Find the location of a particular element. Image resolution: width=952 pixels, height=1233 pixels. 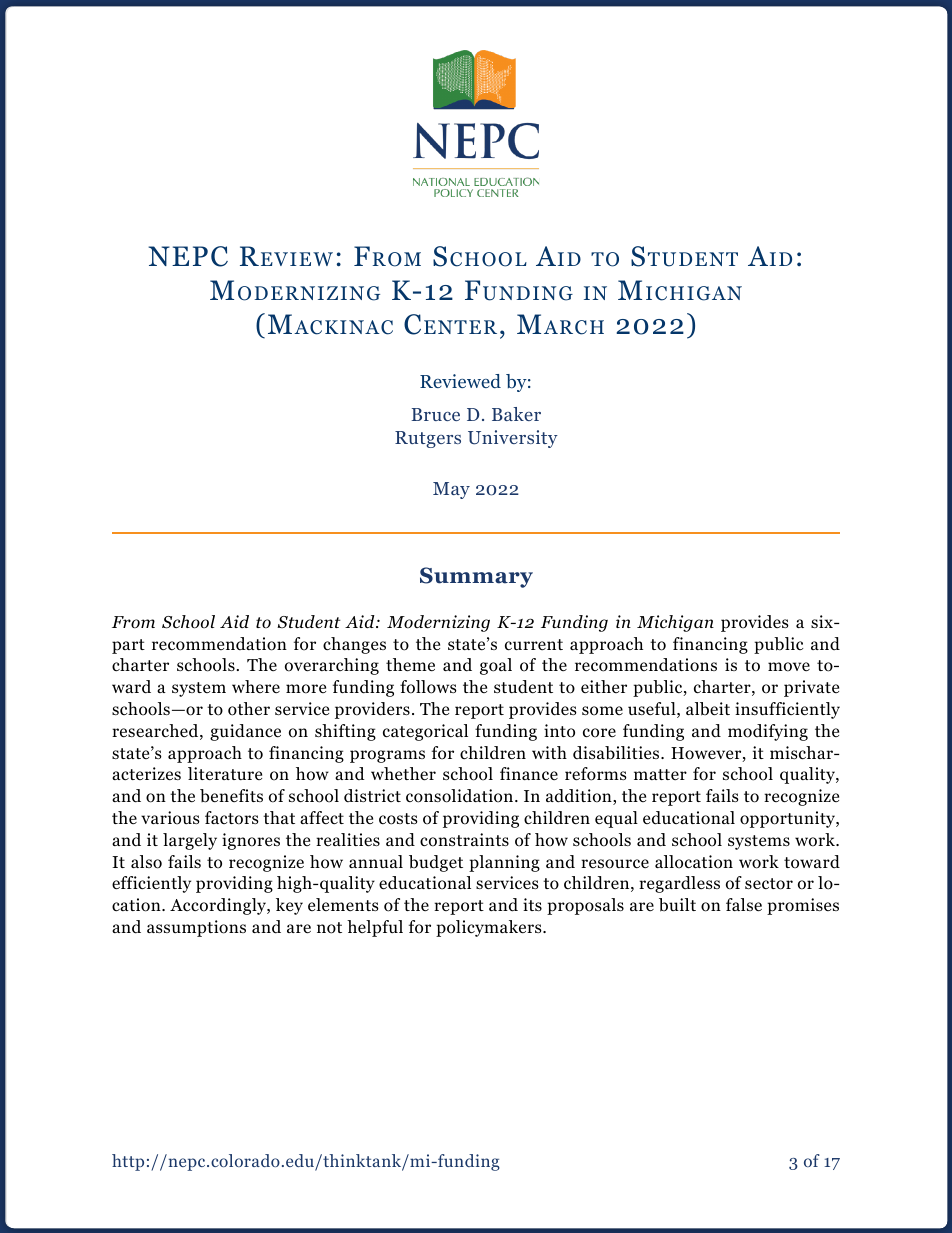

goal is located at coordinates (496, 666).
